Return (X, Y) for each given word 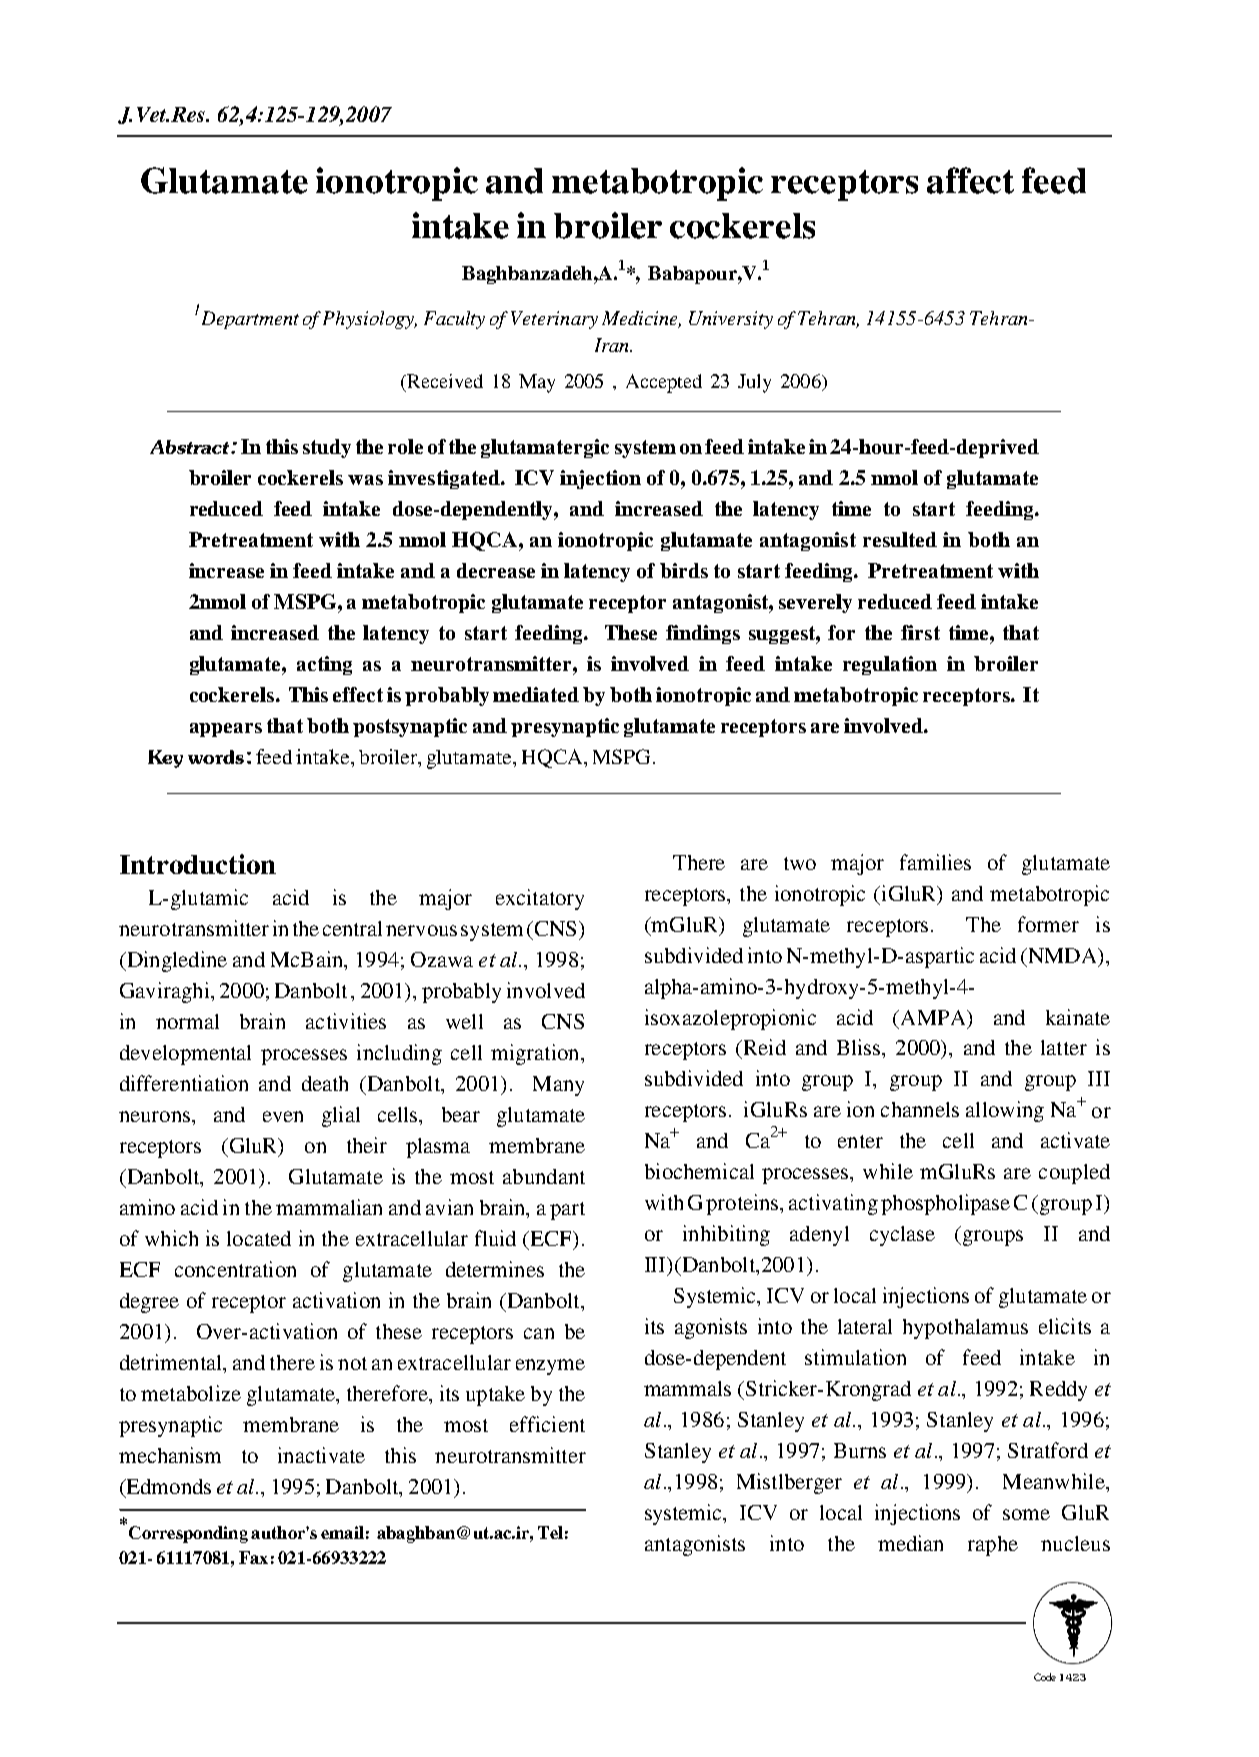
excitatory (540, 899)
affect (970, 180)
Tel (550, 1532)
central (352, 928)
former (1048, 924)
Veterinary (554, 320)
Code (1045, 1677)
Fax (253, 1557)
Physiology (370, 320)
